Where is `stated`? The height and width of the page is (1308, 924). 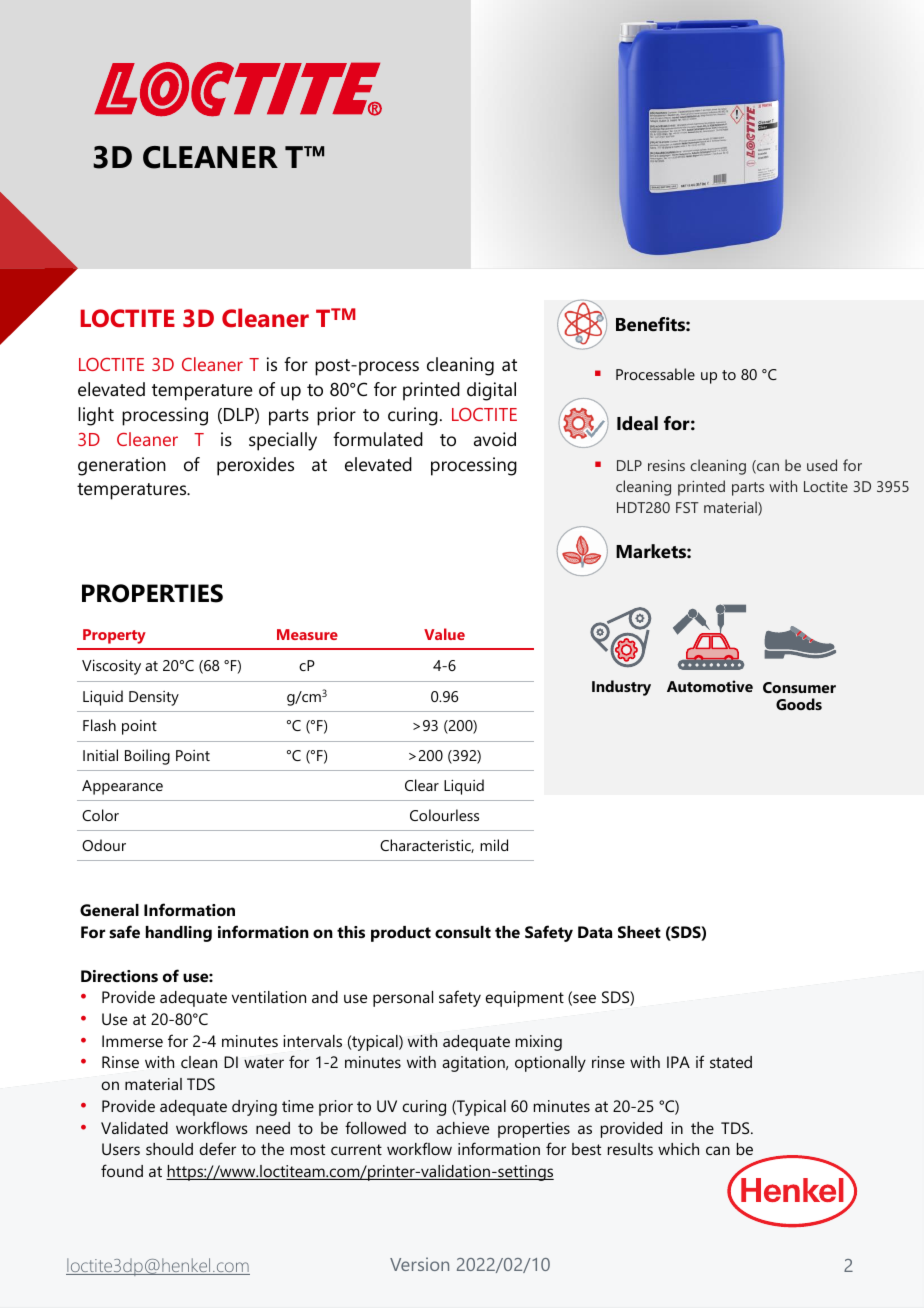 stated is located at coordinates (731, 1062).
